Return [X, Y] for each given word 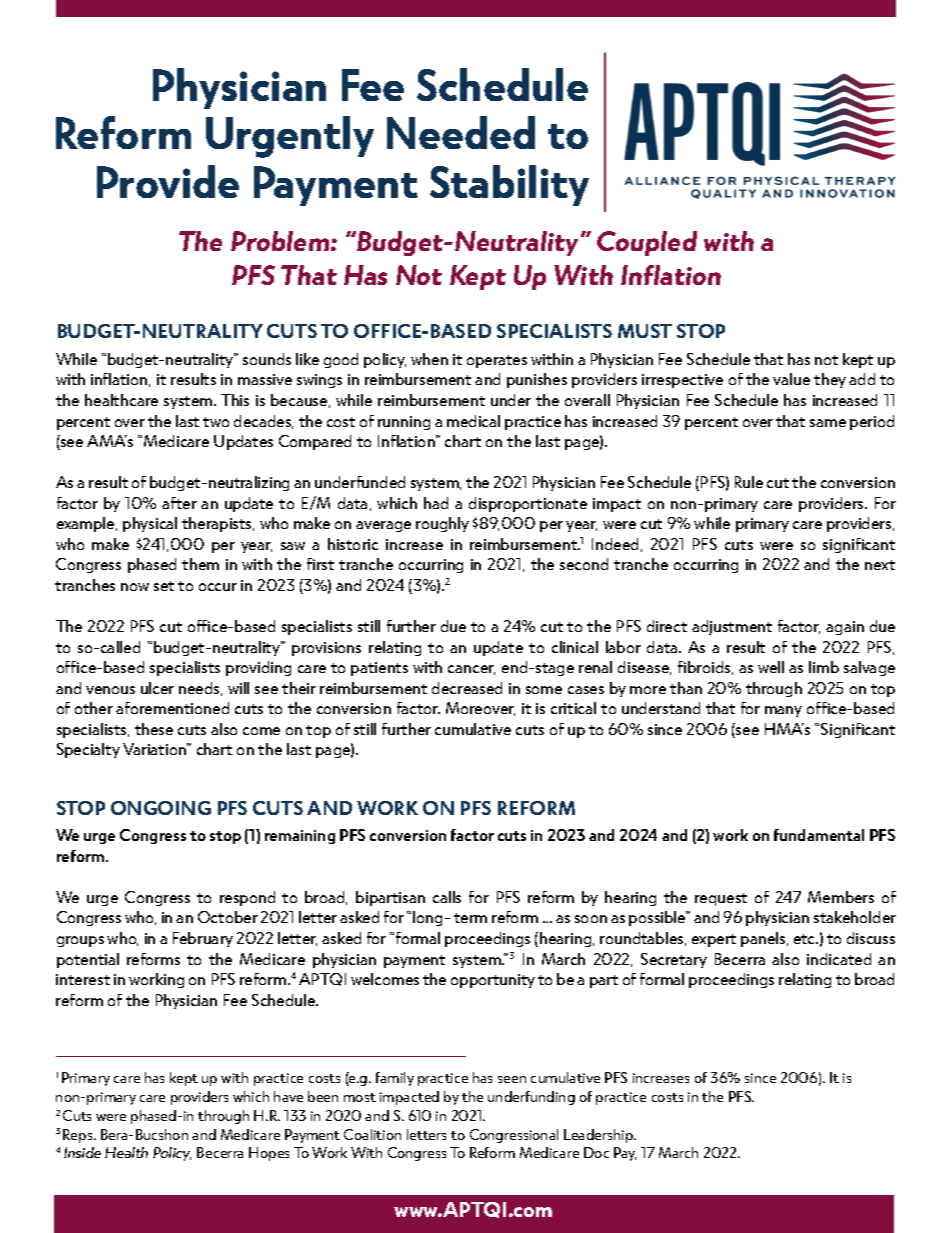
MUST [645, 331]
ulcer [157, 688]
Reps [79, 1136]
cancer [471, 670]
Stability [509, 185]
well [771, 667]
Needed [461, 132]
